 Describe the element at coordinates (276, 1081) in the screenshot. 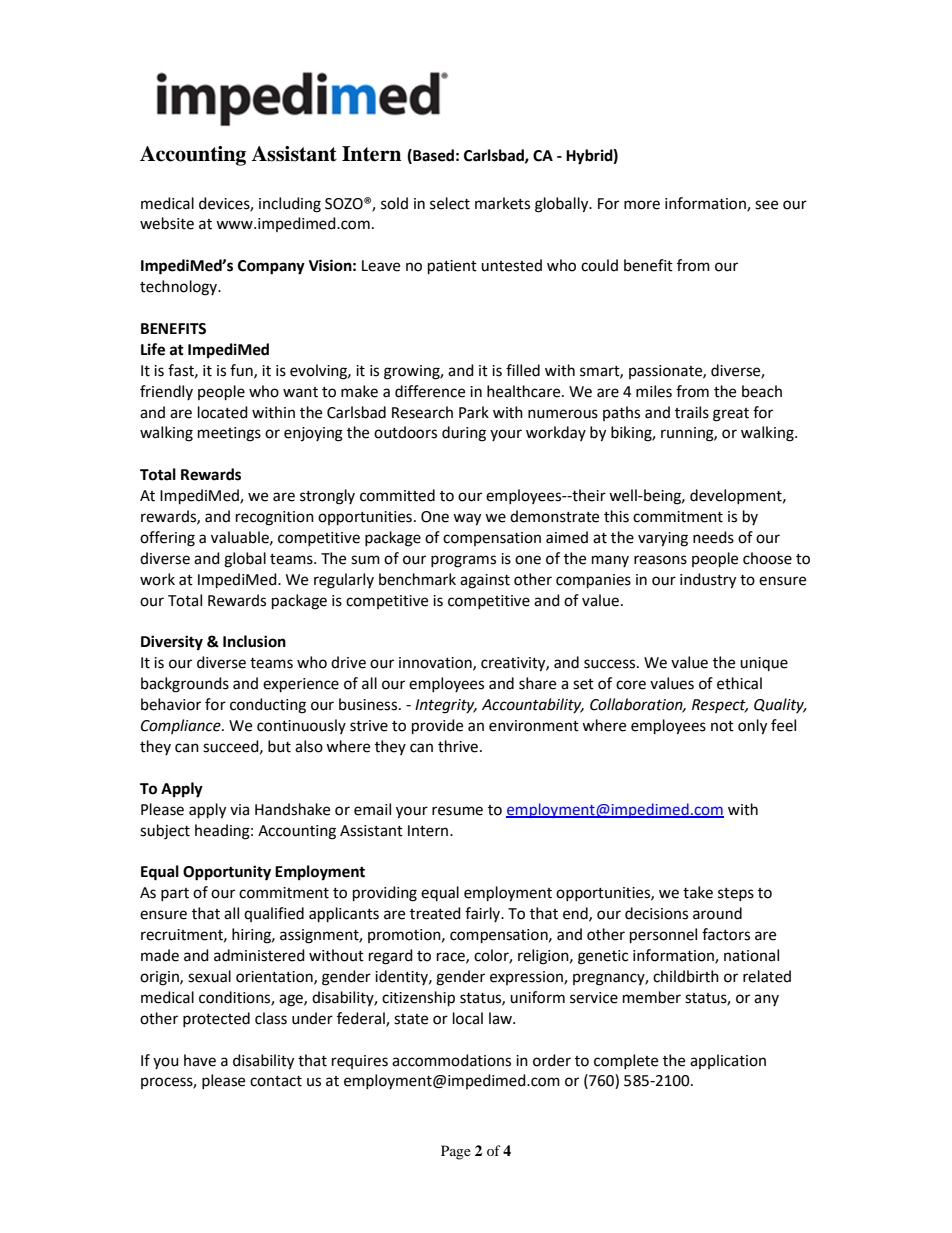

I see `contact` at that location.
